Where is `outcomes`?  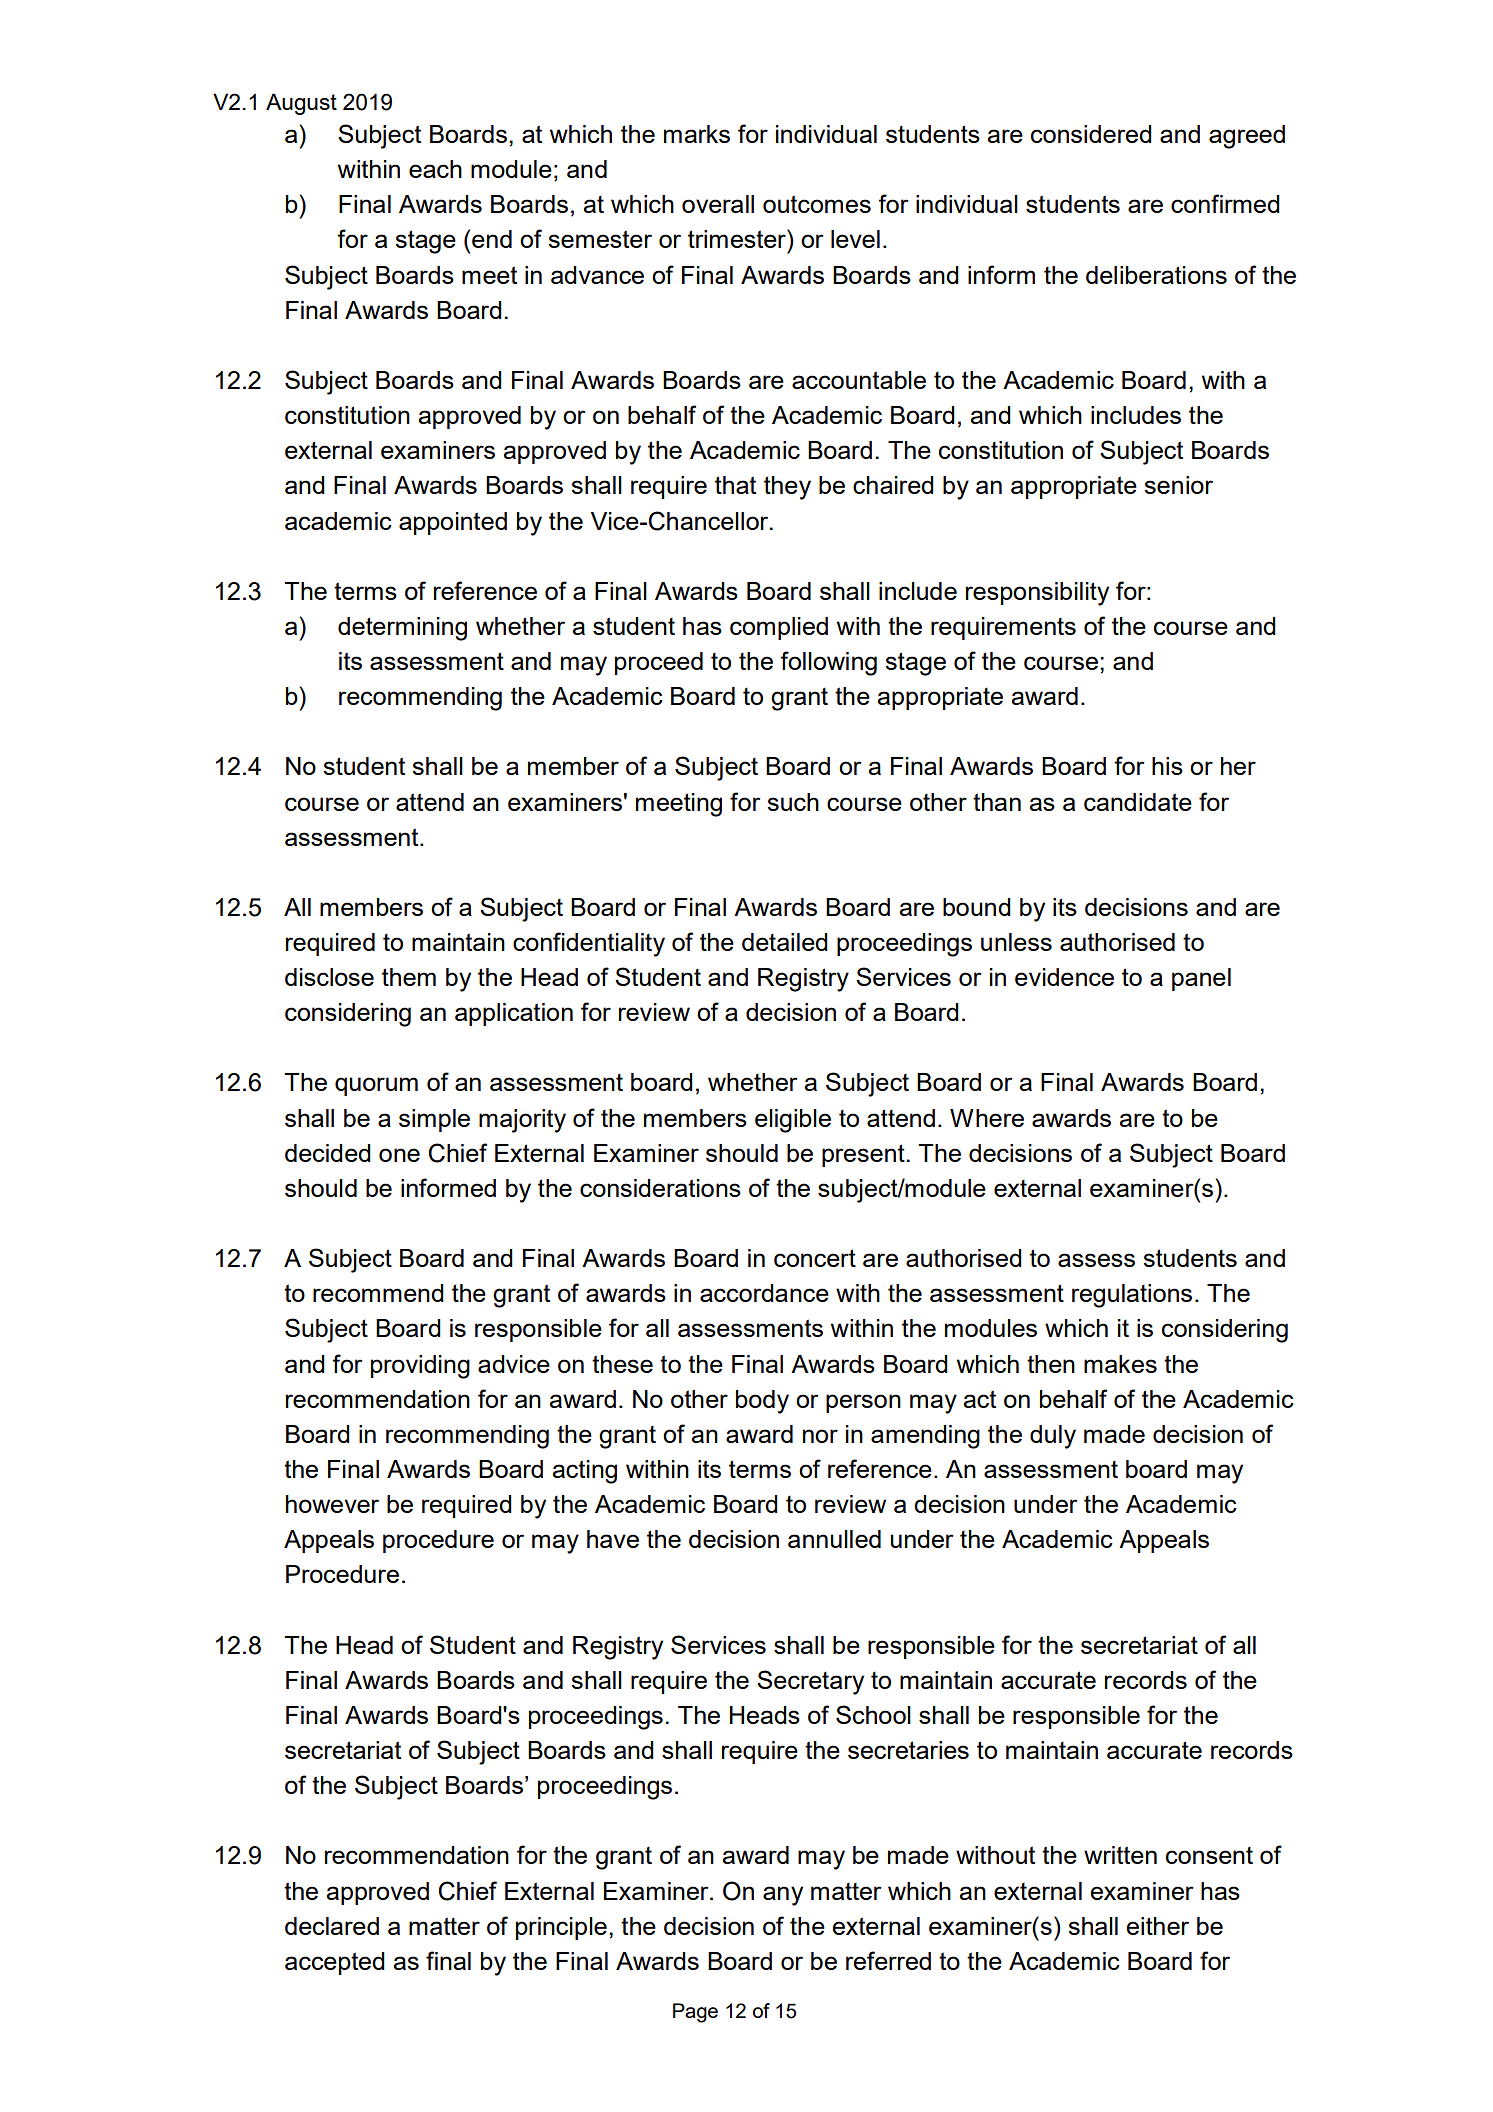 outcomes is located at coordinates (817, 204).
